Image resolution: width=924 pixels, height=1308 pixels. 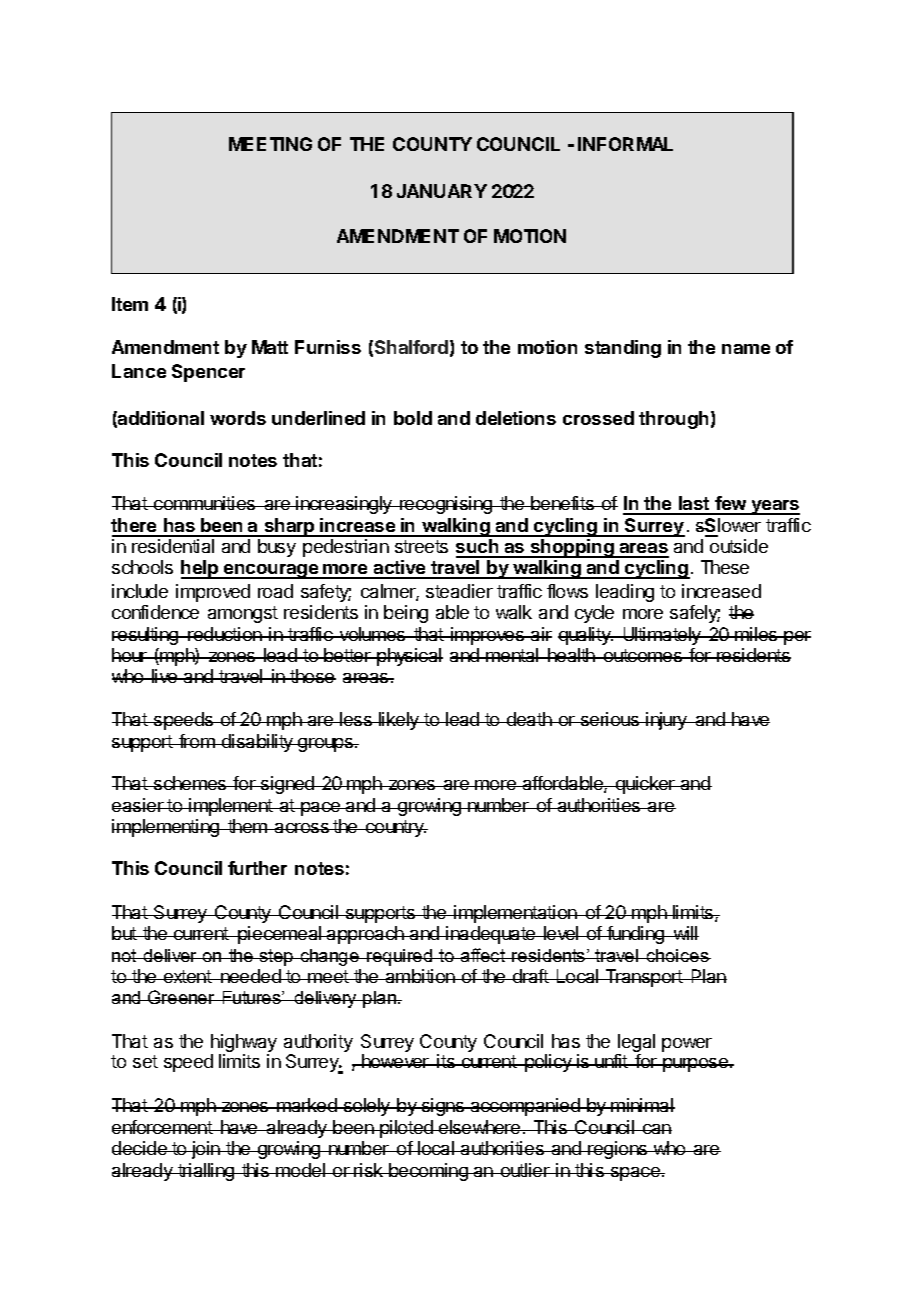 I want to click on JANUARY, so click(x=442, y=191).
